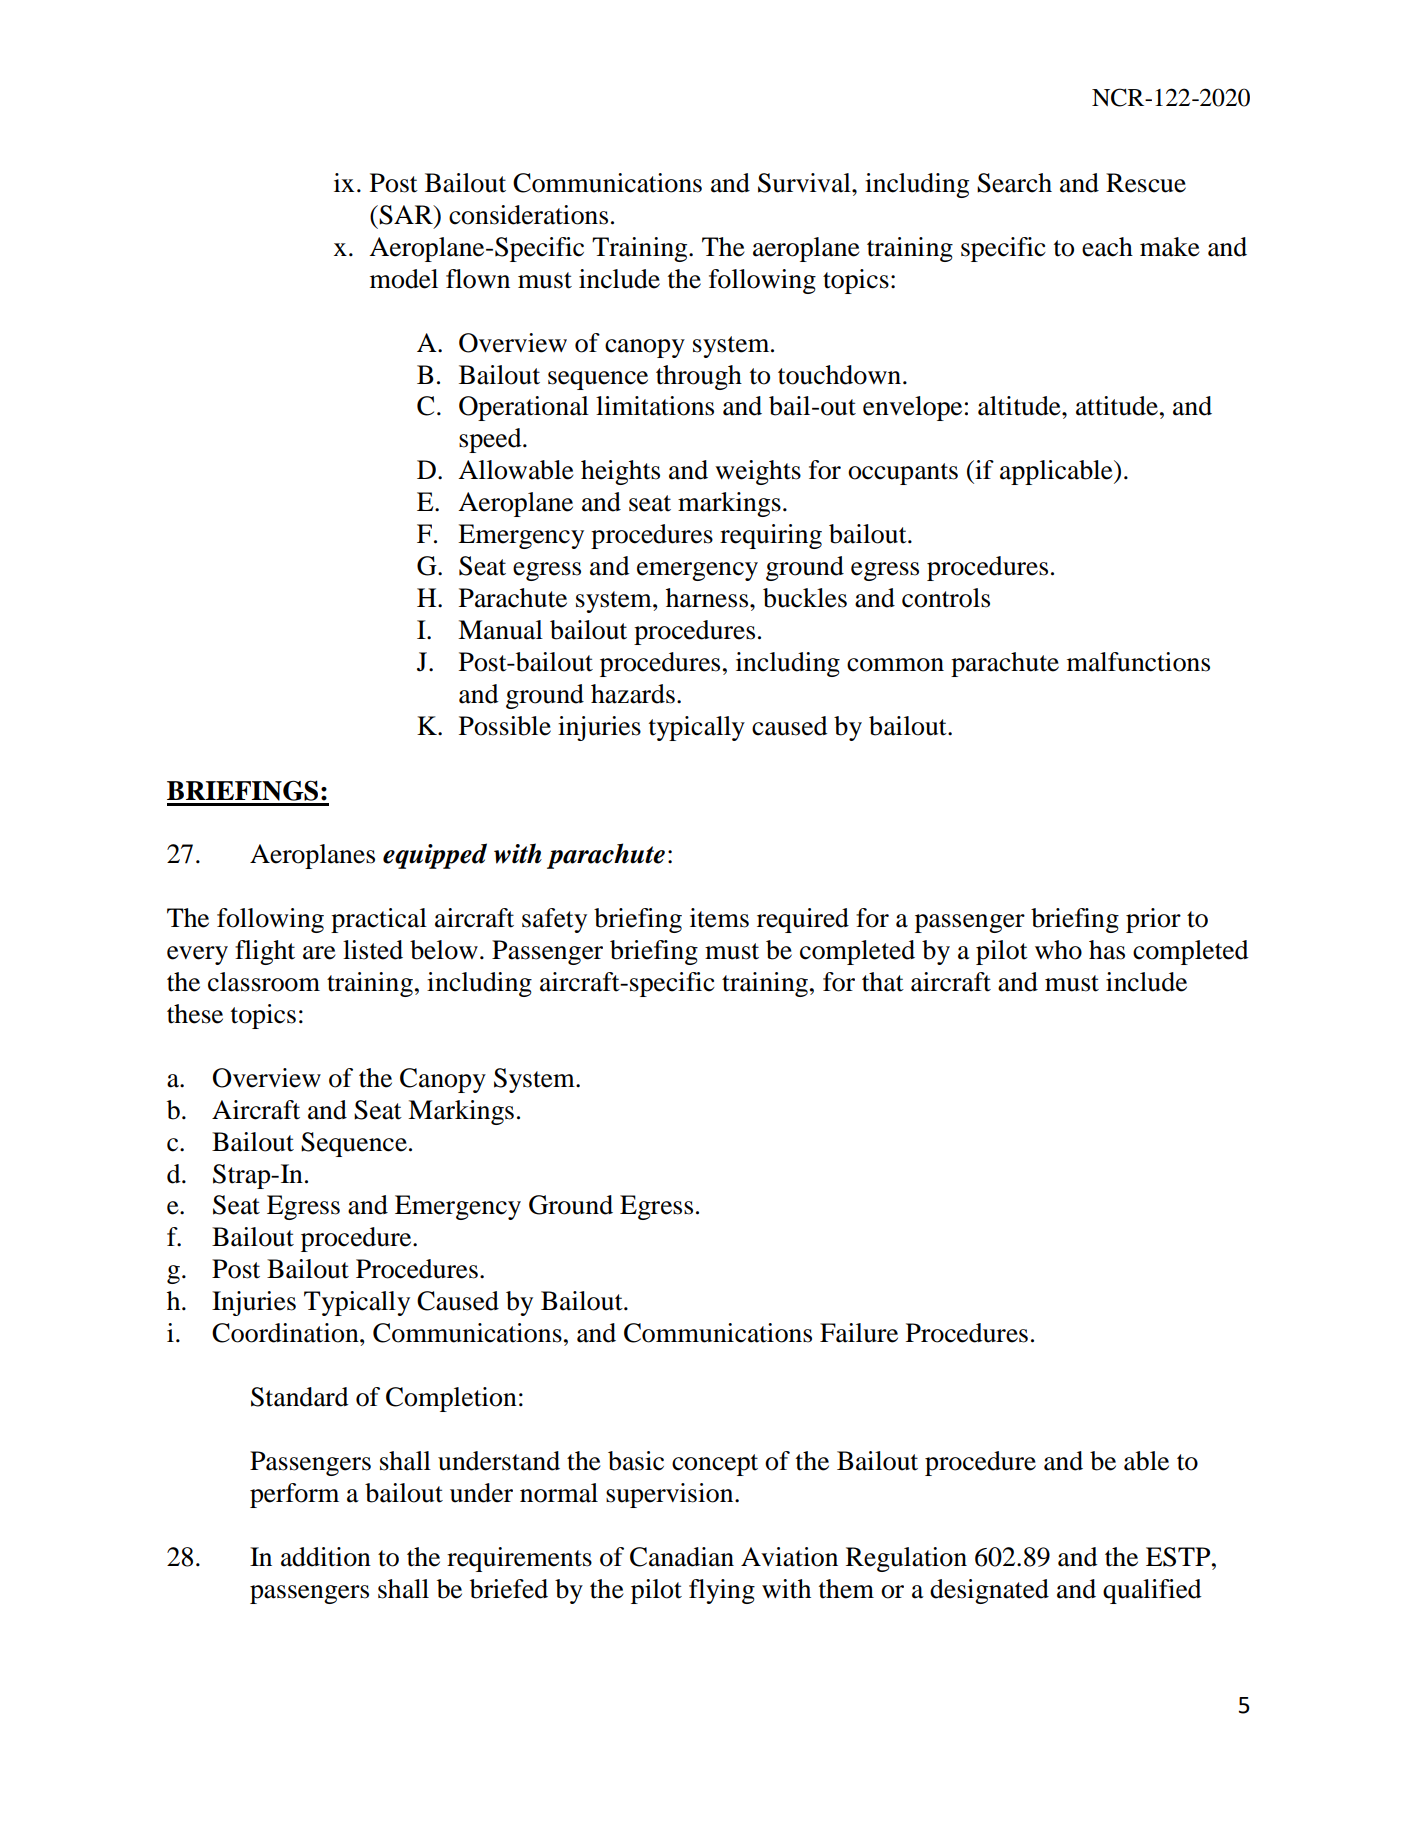 Image resolution: width=1417 pixels, height=1834 pixels. I want to click on addition, so click(326, 1557).
